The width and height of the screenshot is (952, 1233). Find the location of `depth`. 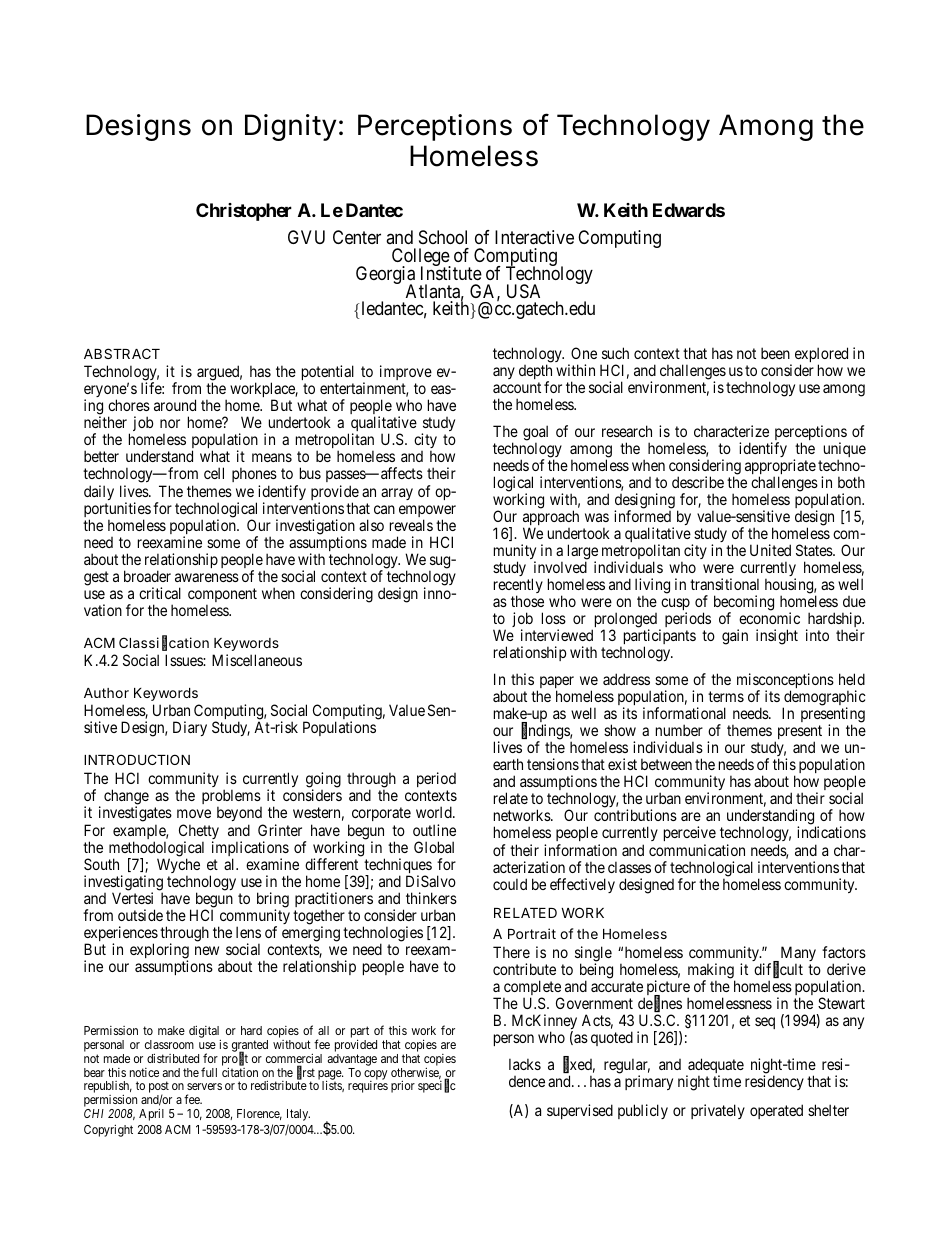

depth is located at coordinates (535, 373).
